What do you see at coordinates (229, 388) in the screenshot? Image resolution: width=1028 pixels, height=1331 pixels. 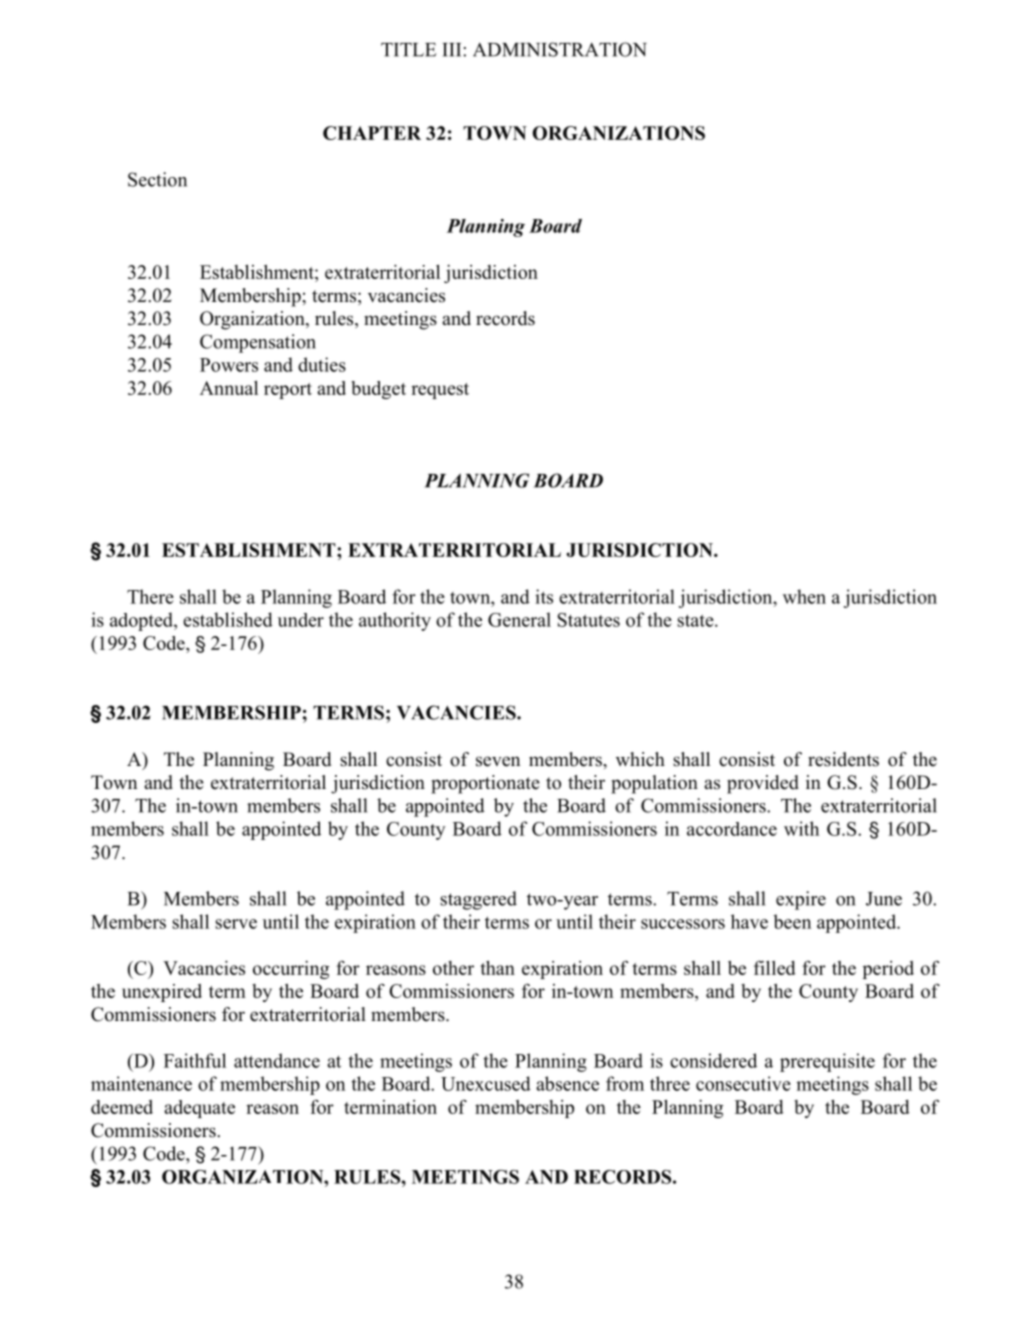 I see `Annual` at bounding box center [229, 388].
